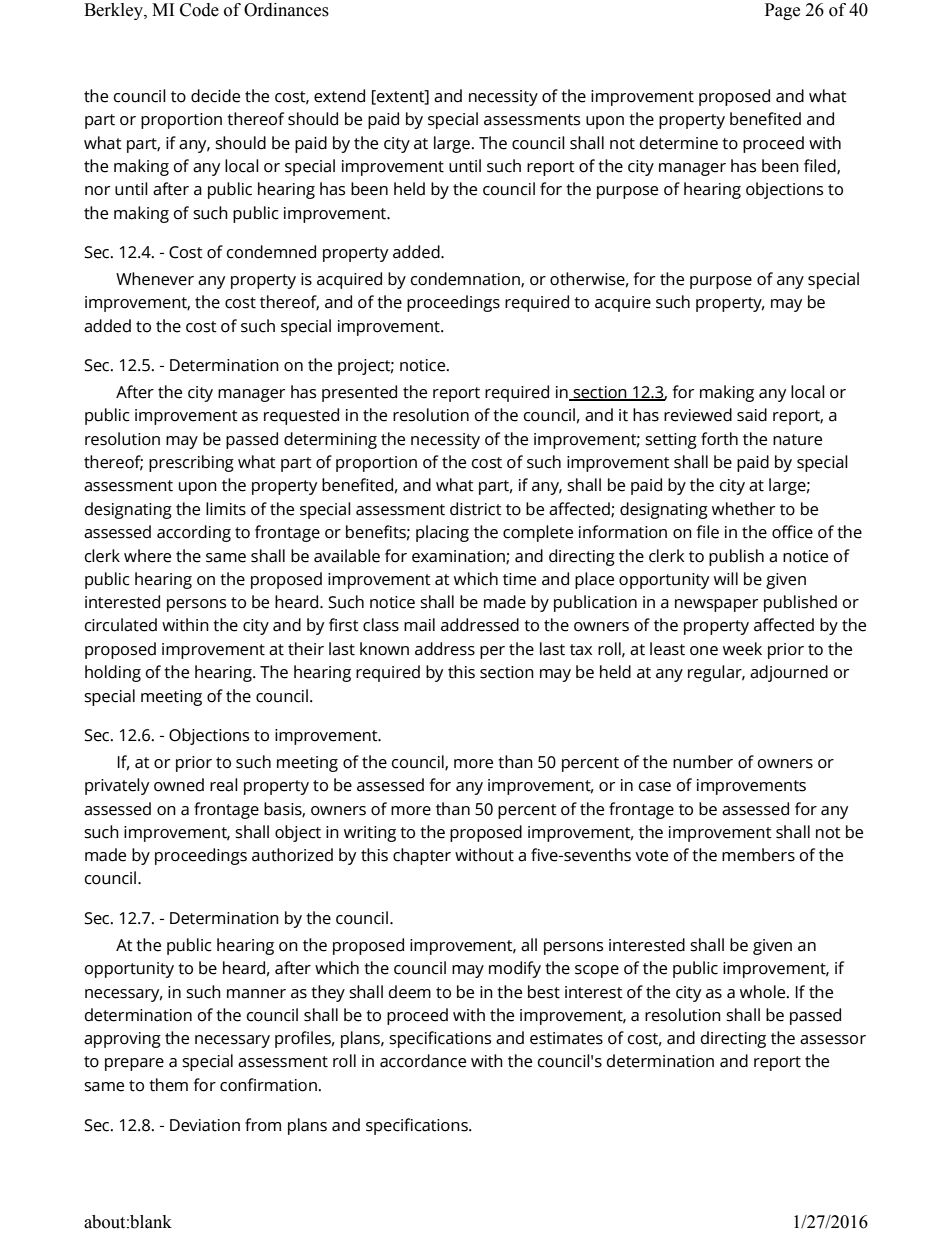 The width and height of the screenshot is (952, 1233). Describe the element at coordinates (703, 762) in the screenshot. I see `number` at that location.
